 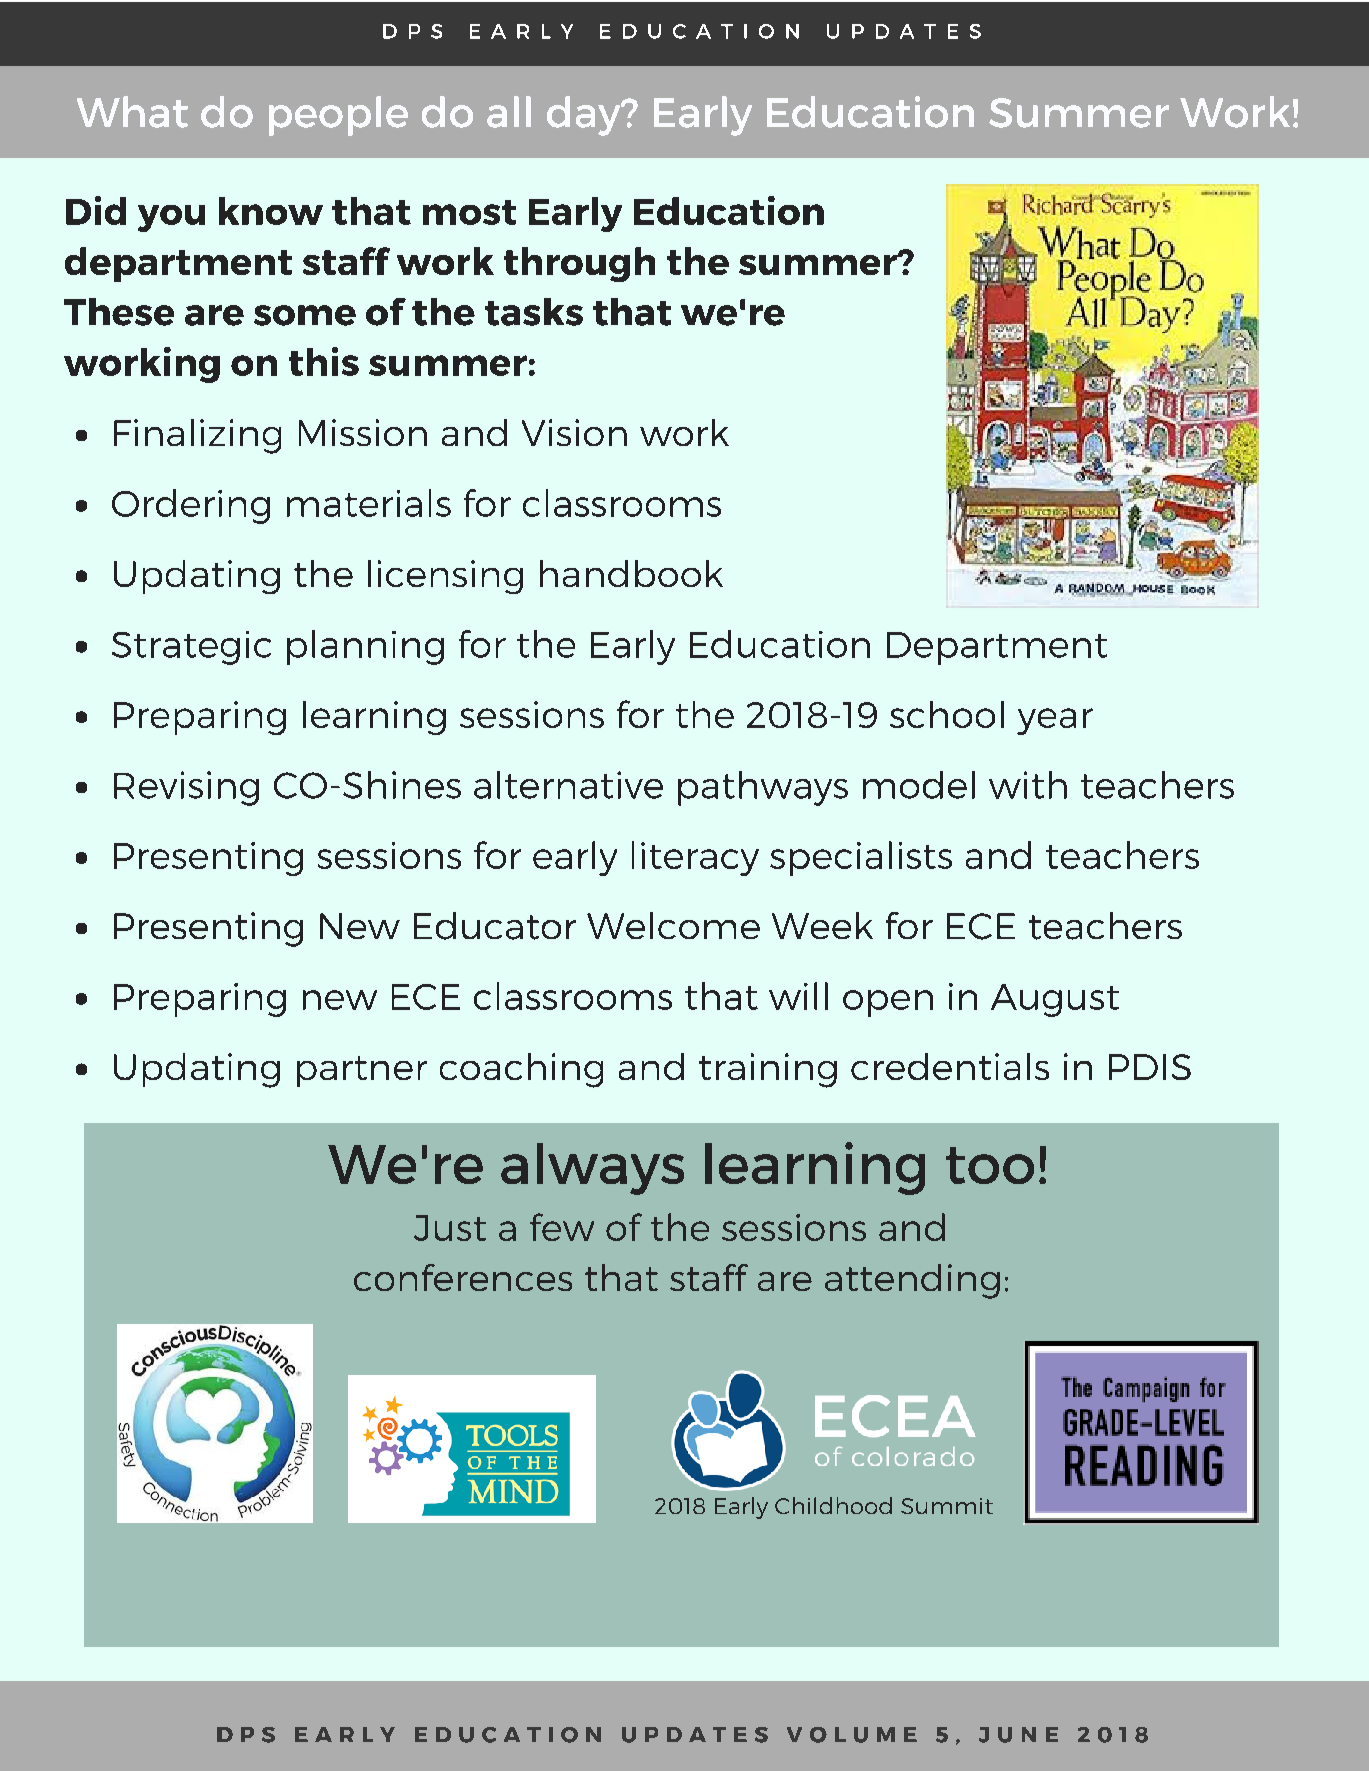 What do you see at coordinates (579, 264) in the screenshot?
I see `through` at bounding box center [579, 264].
